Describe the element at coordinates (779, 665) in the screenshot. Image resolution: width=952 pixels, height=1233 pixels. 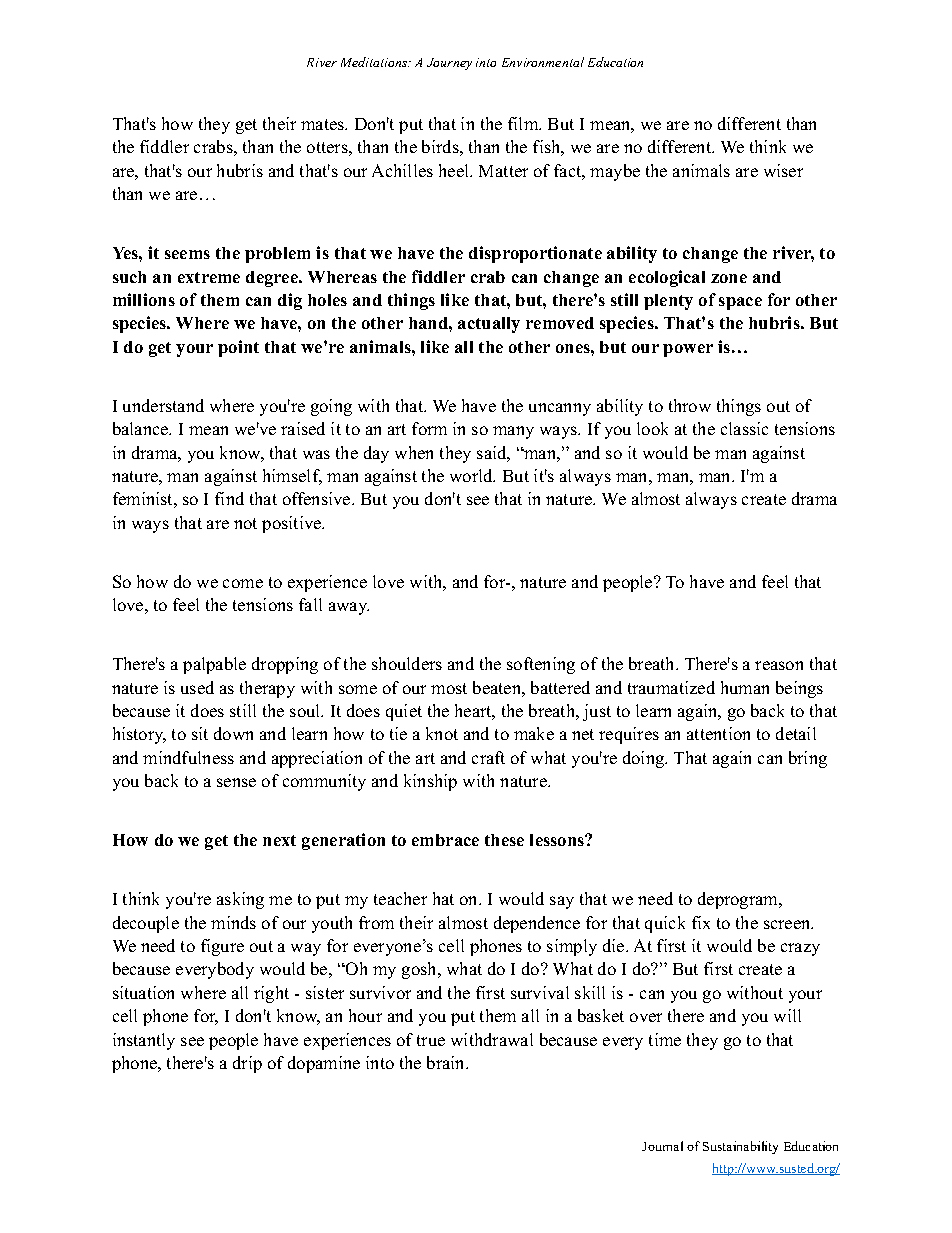
I see `reason` at that location.
